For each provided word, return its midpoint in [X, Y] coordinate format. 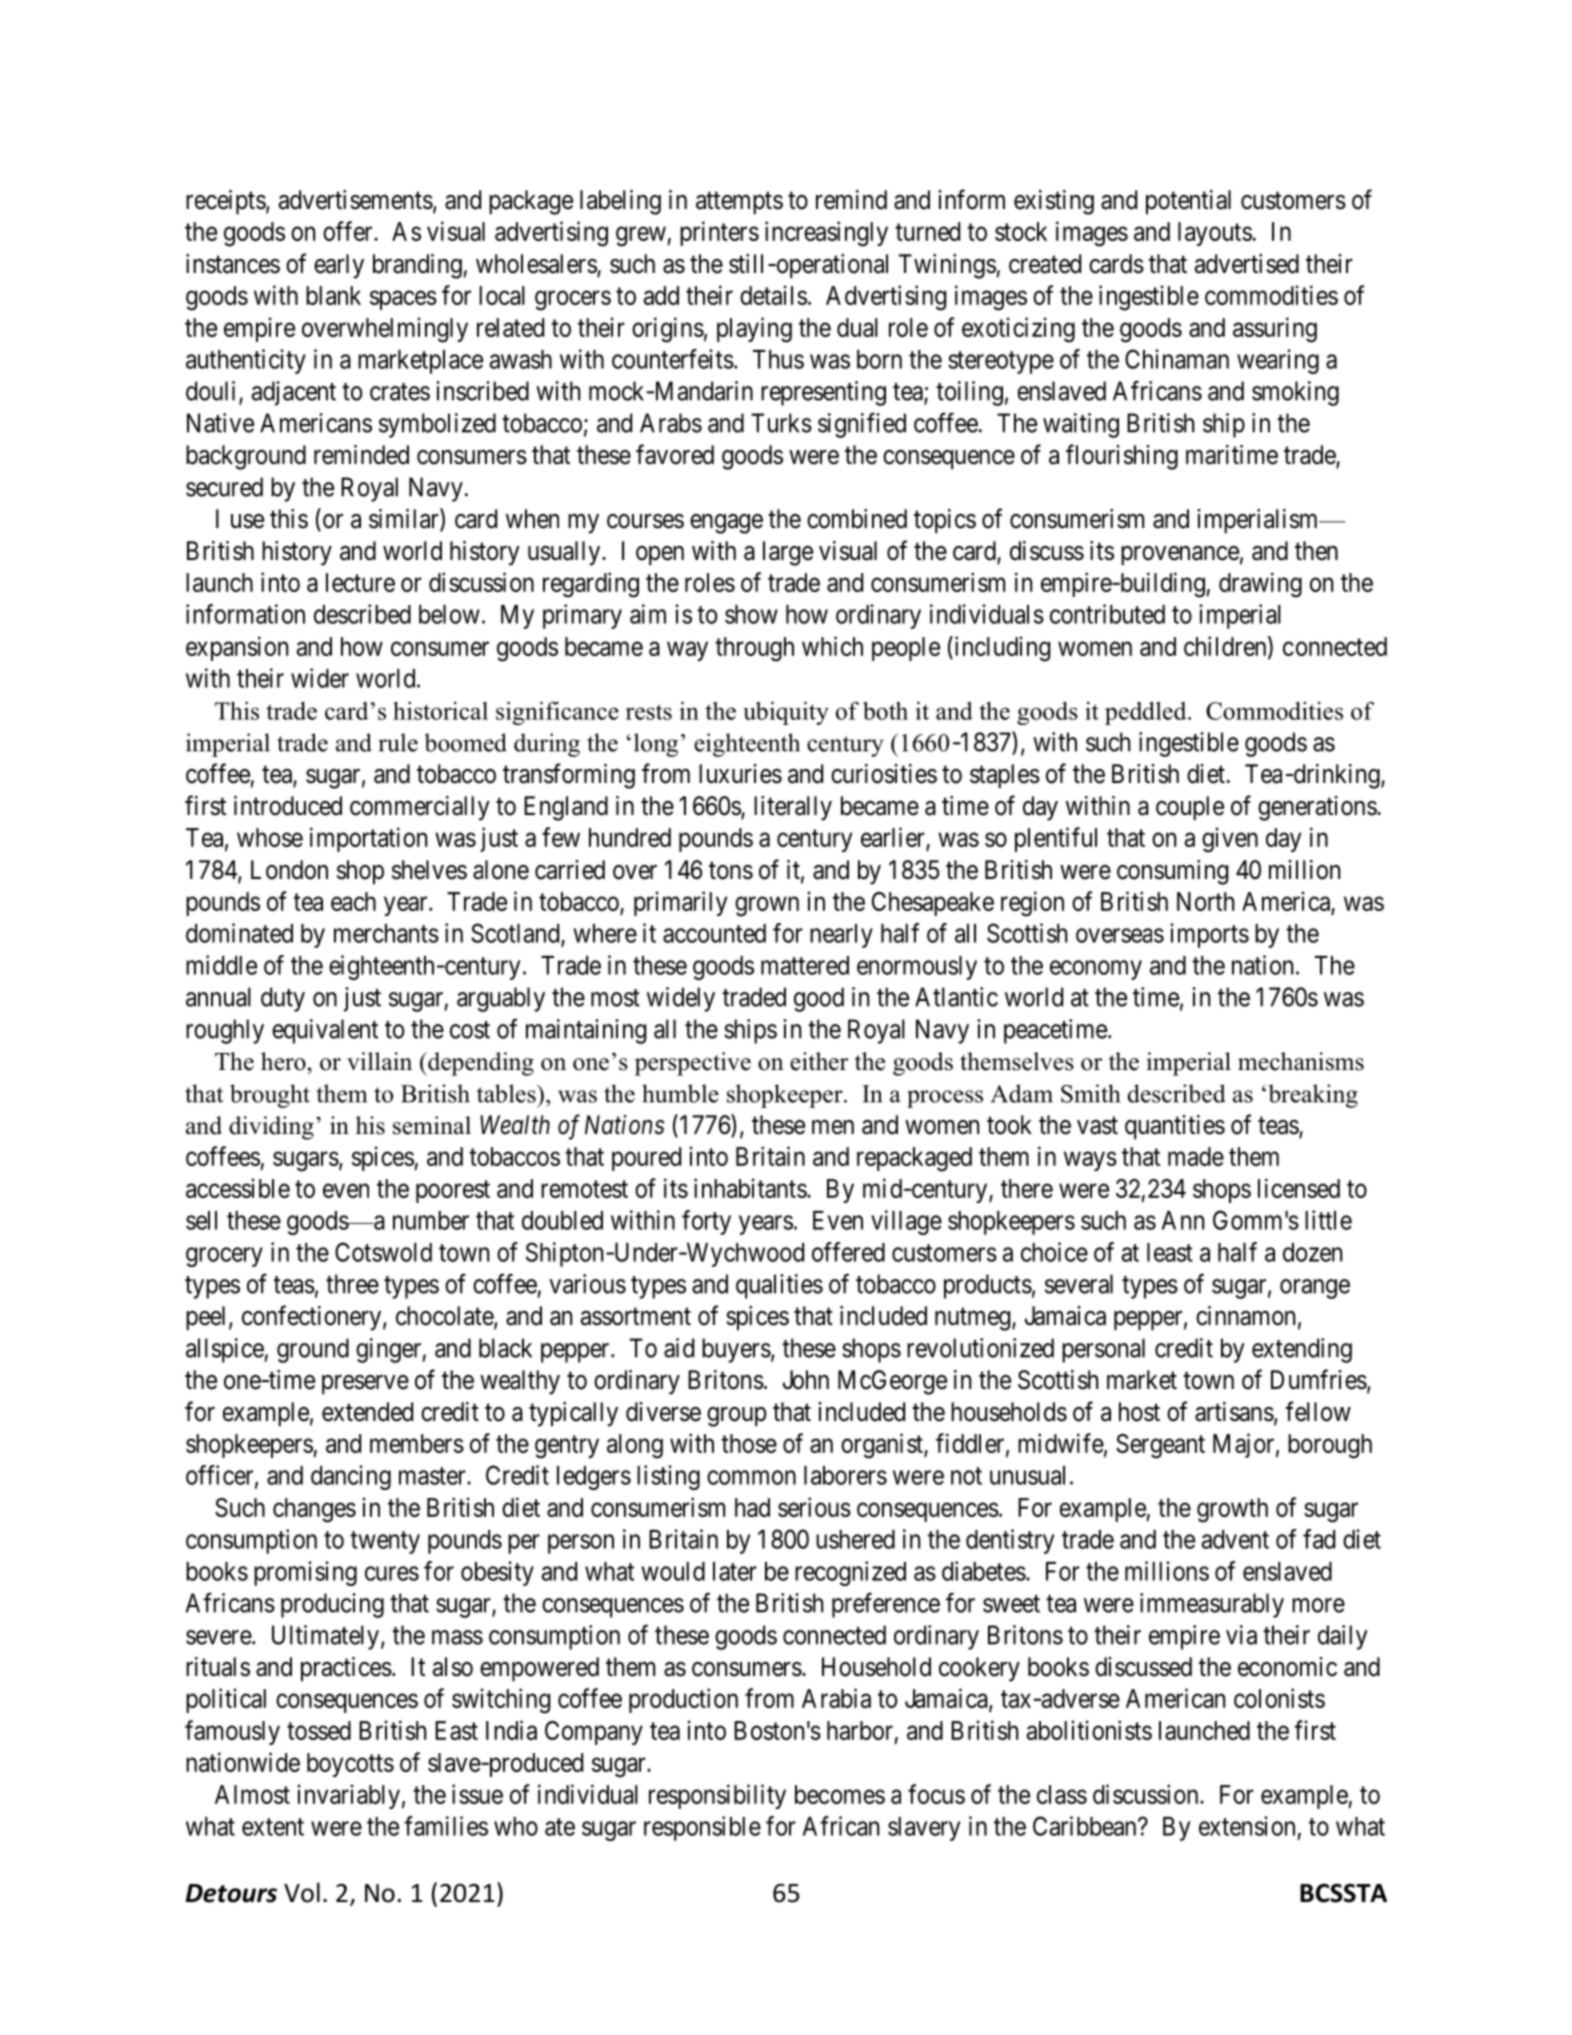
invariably [349, 1796]
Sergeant [1160, 1446]
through [754, 649]
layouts [1215, 234]
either [819, 1061]
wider [320, 678]
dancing [351, 1477]
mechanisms [1301, 1061]
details [773, 295]
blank [333, 295]
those [749, 1443]
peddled [1147, 713]
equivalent [325, 1031]
